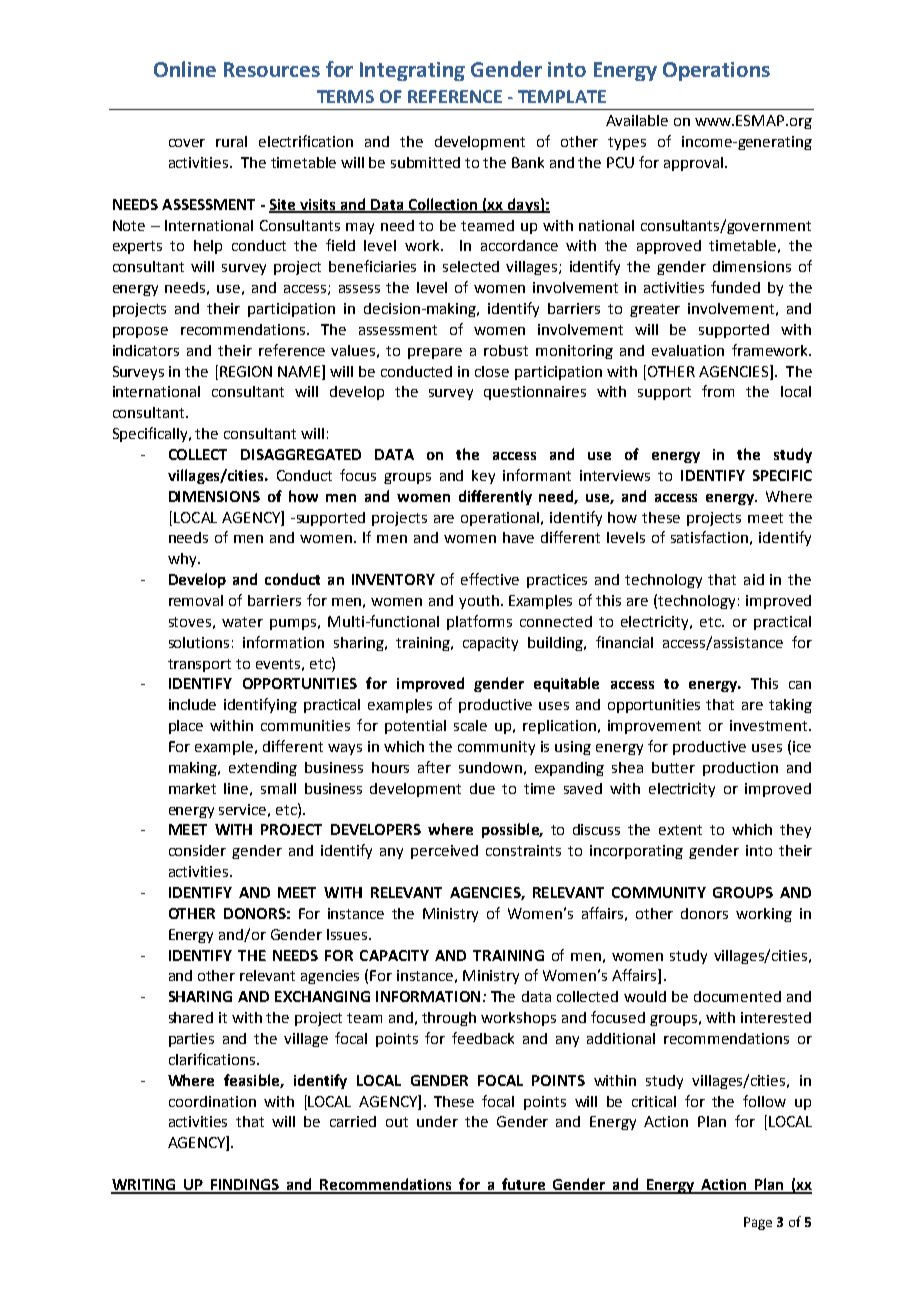 The height and width of the screenshot is (1308, 924). What do you see at coordinates (758, 1223) in the screenshot?
I see `Page` at bounding box center [758, 1223].
